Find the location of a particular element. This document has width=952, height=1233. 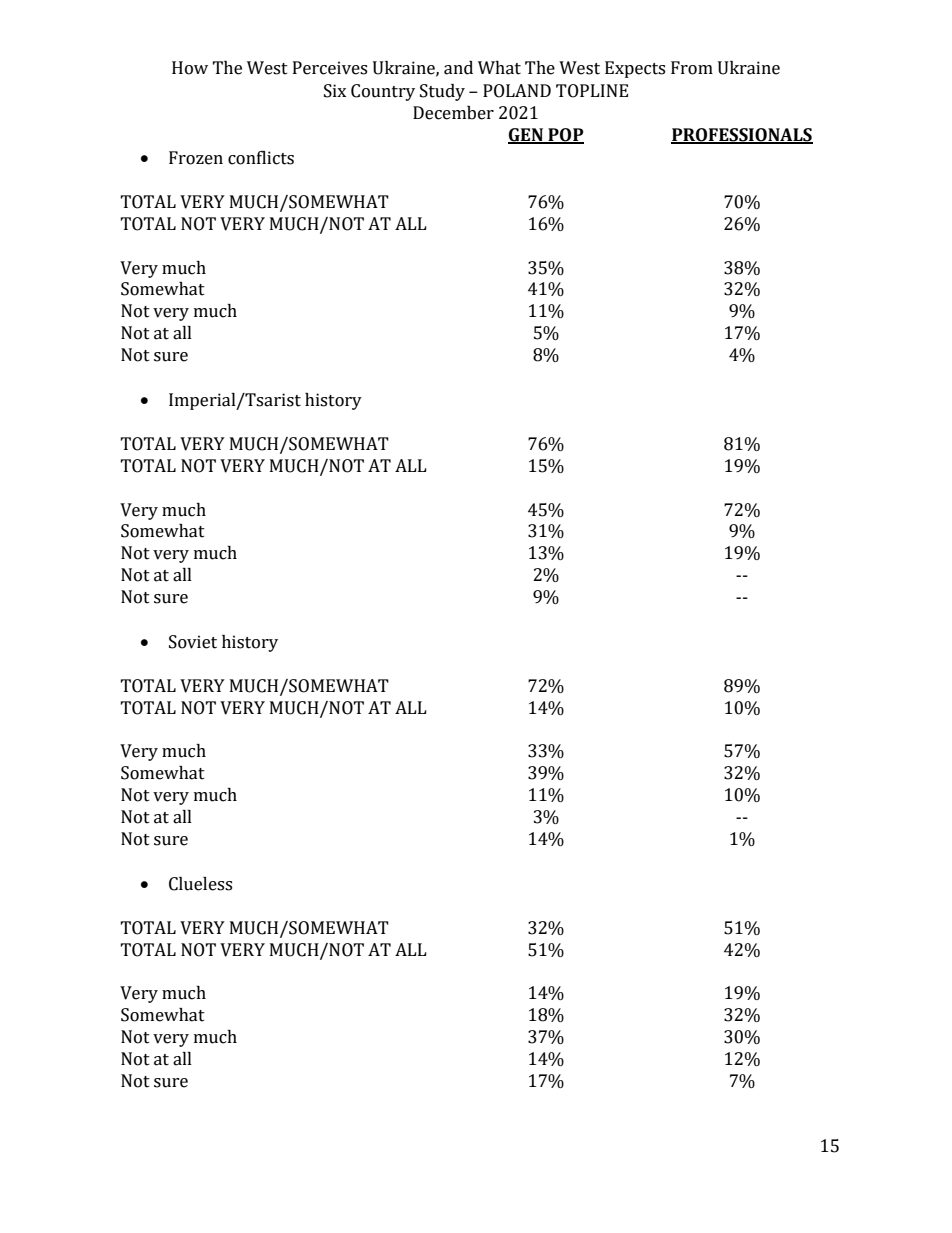

Soviet is located at coordinates (193, 642).
